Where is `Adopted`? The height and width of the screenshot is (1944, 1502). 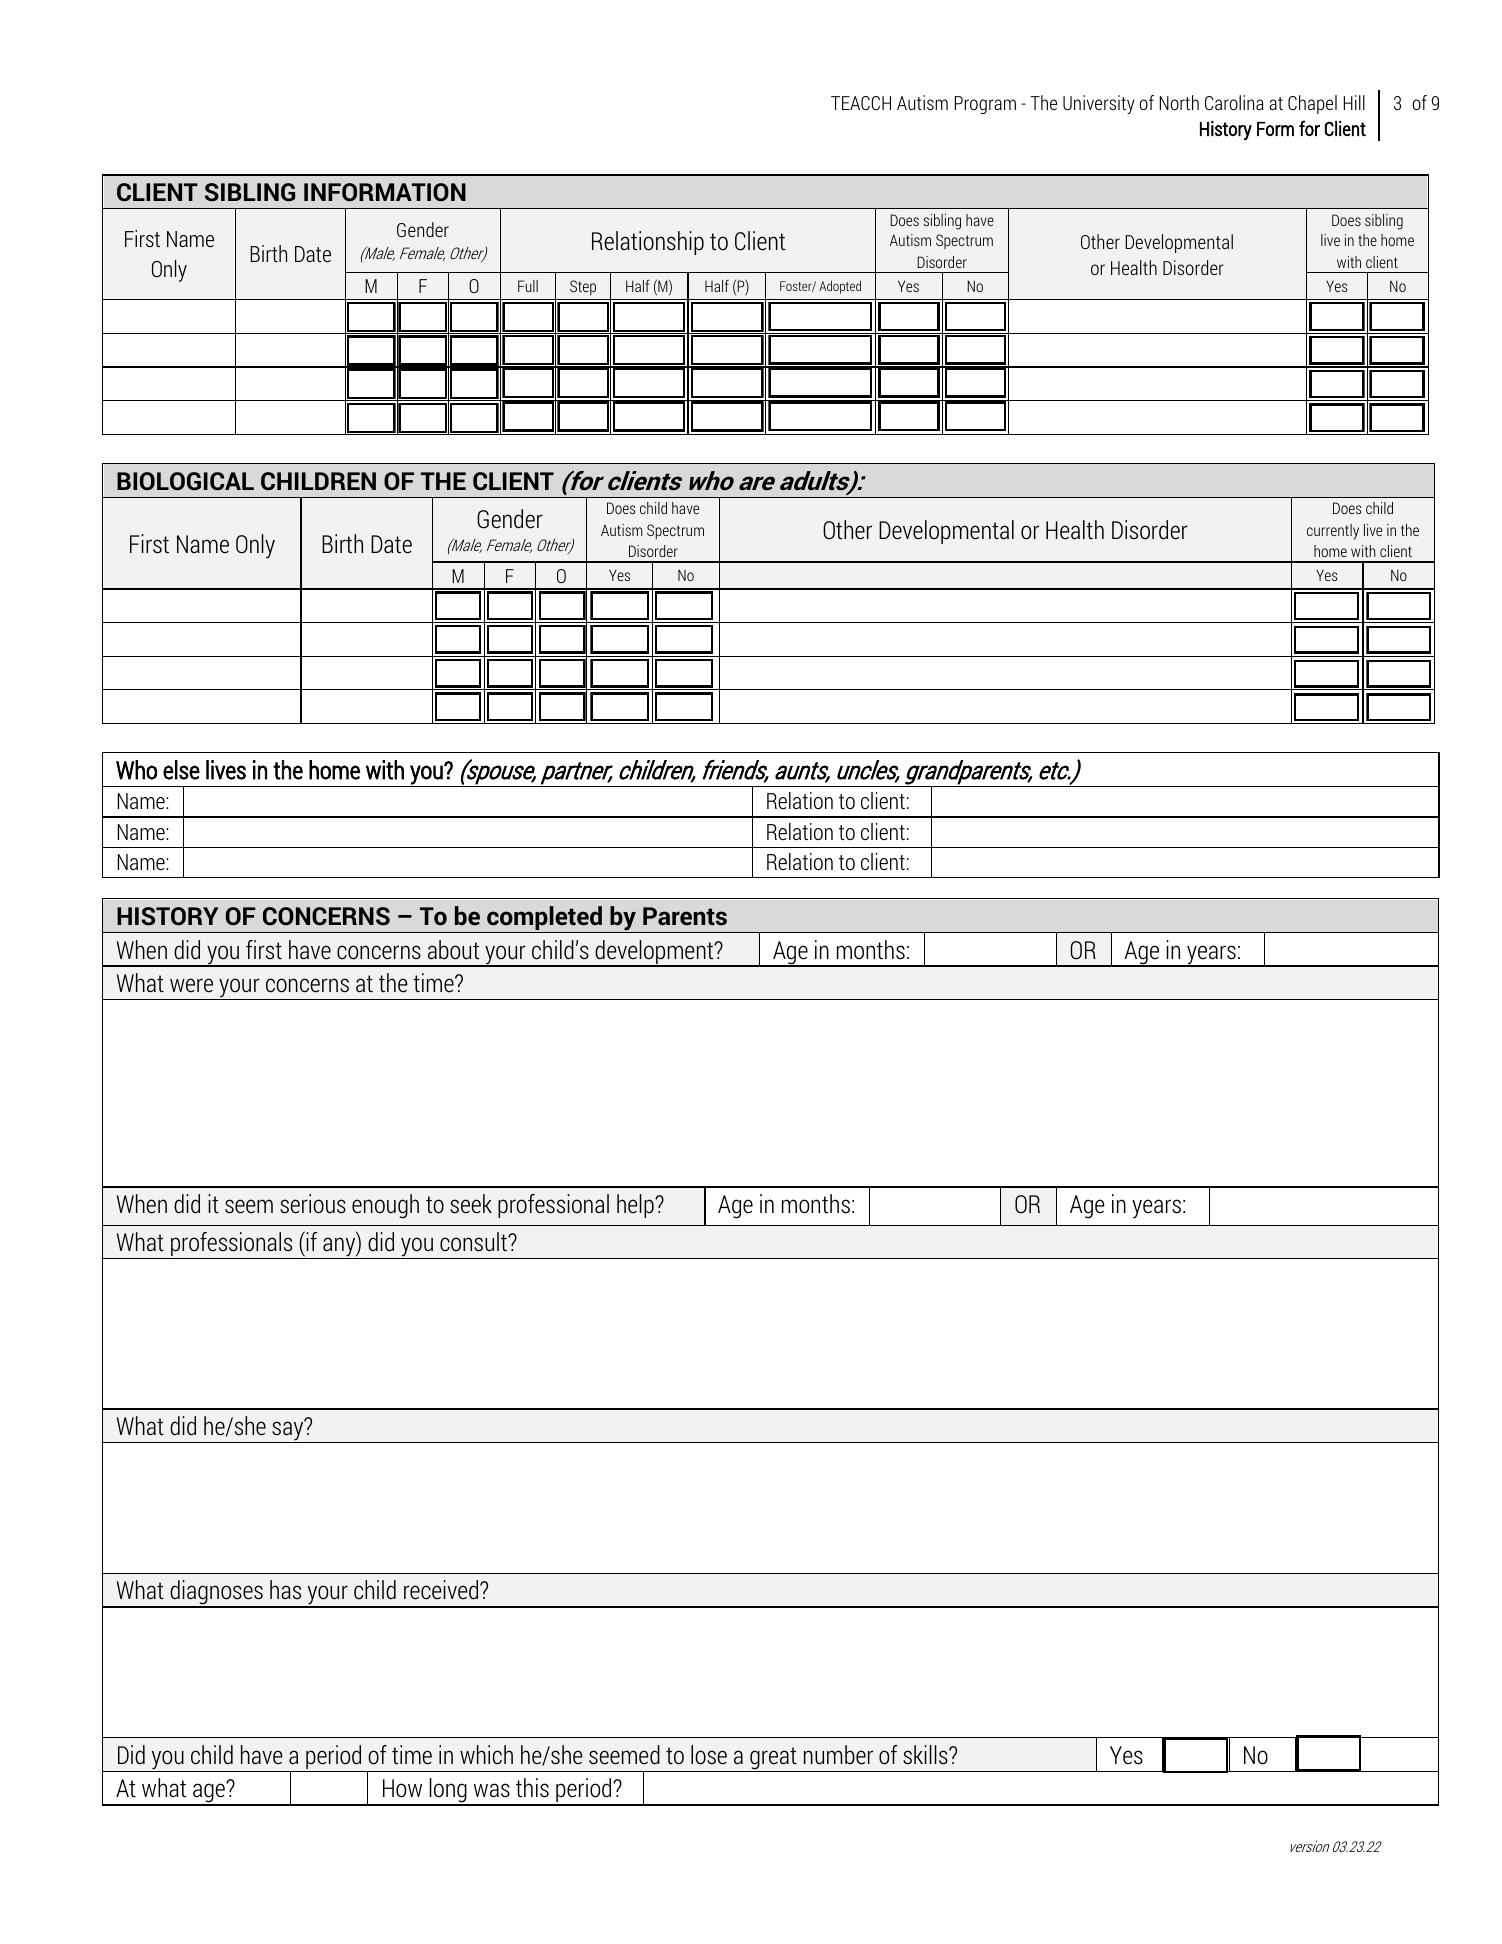
Adopted is located at coordinates (840, 287).
